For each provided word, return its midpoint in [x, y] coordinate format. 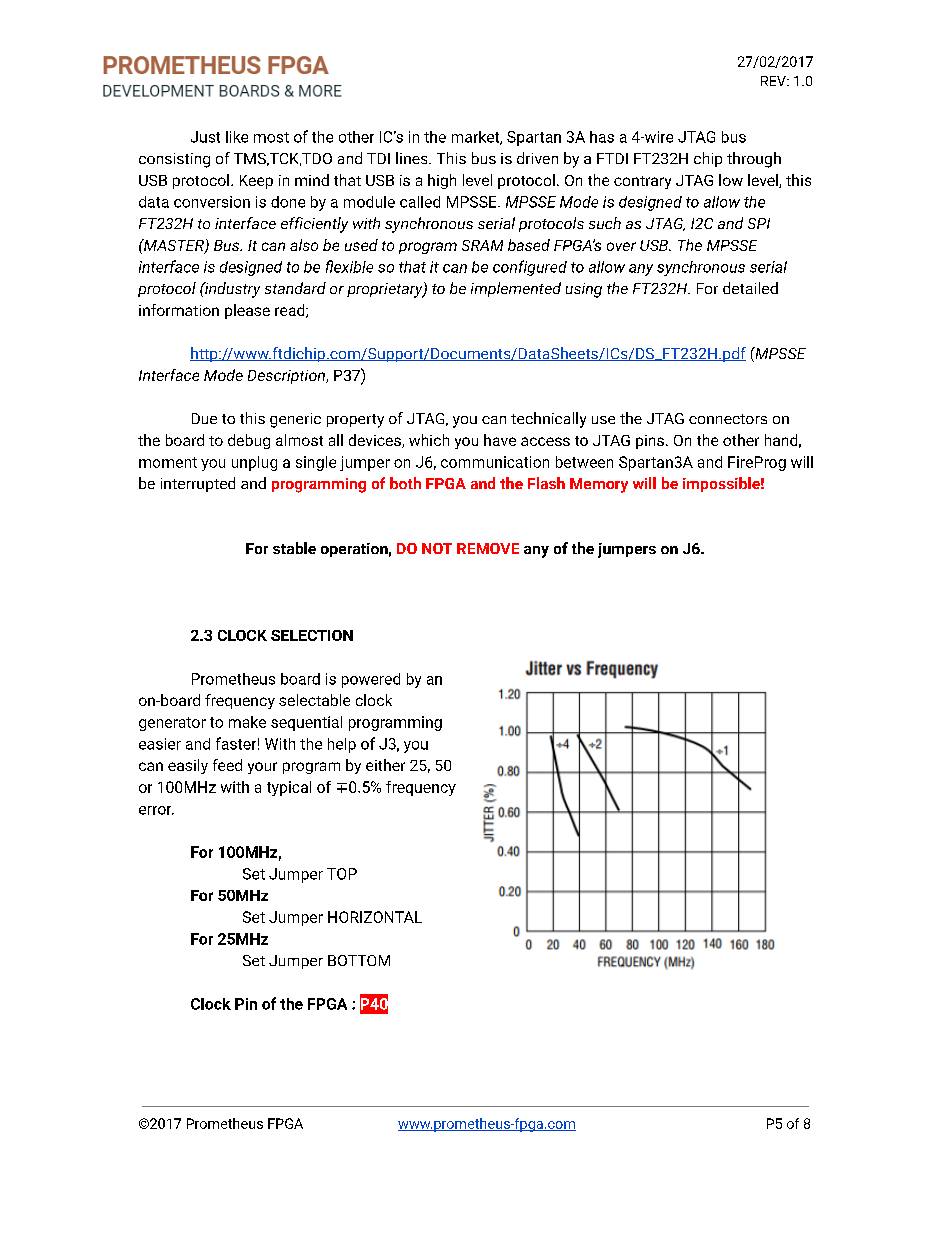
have [500, 440]
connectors [728, 419]
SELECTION [312, 635]
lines [413, 158]
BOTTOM [359, 960]
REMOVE [488, 548]
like [237, 137]
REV [774, 81]
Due [204, 418]
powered [371, 680]
